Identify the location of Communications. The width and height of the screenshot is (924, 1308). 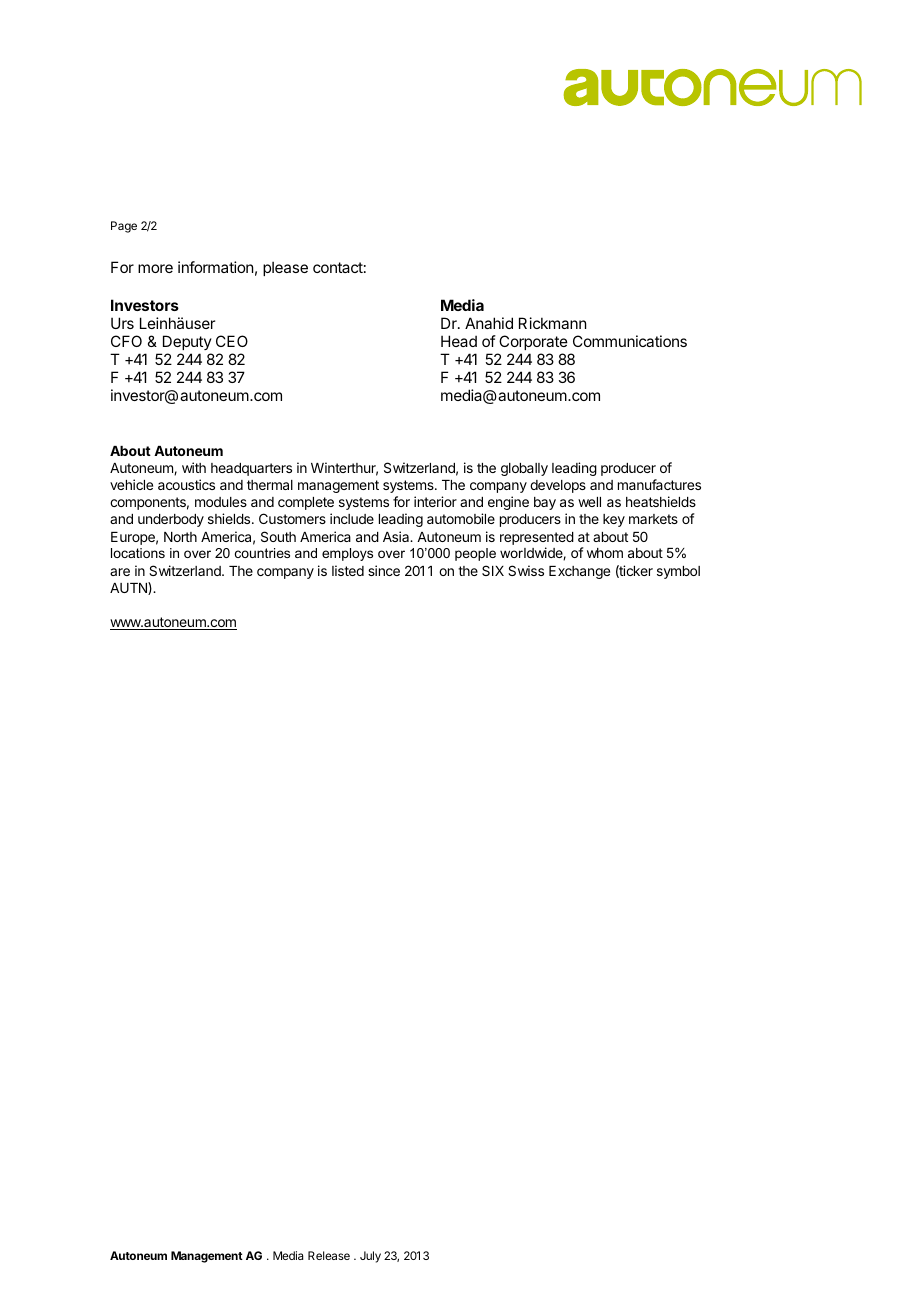
(630, 341).
